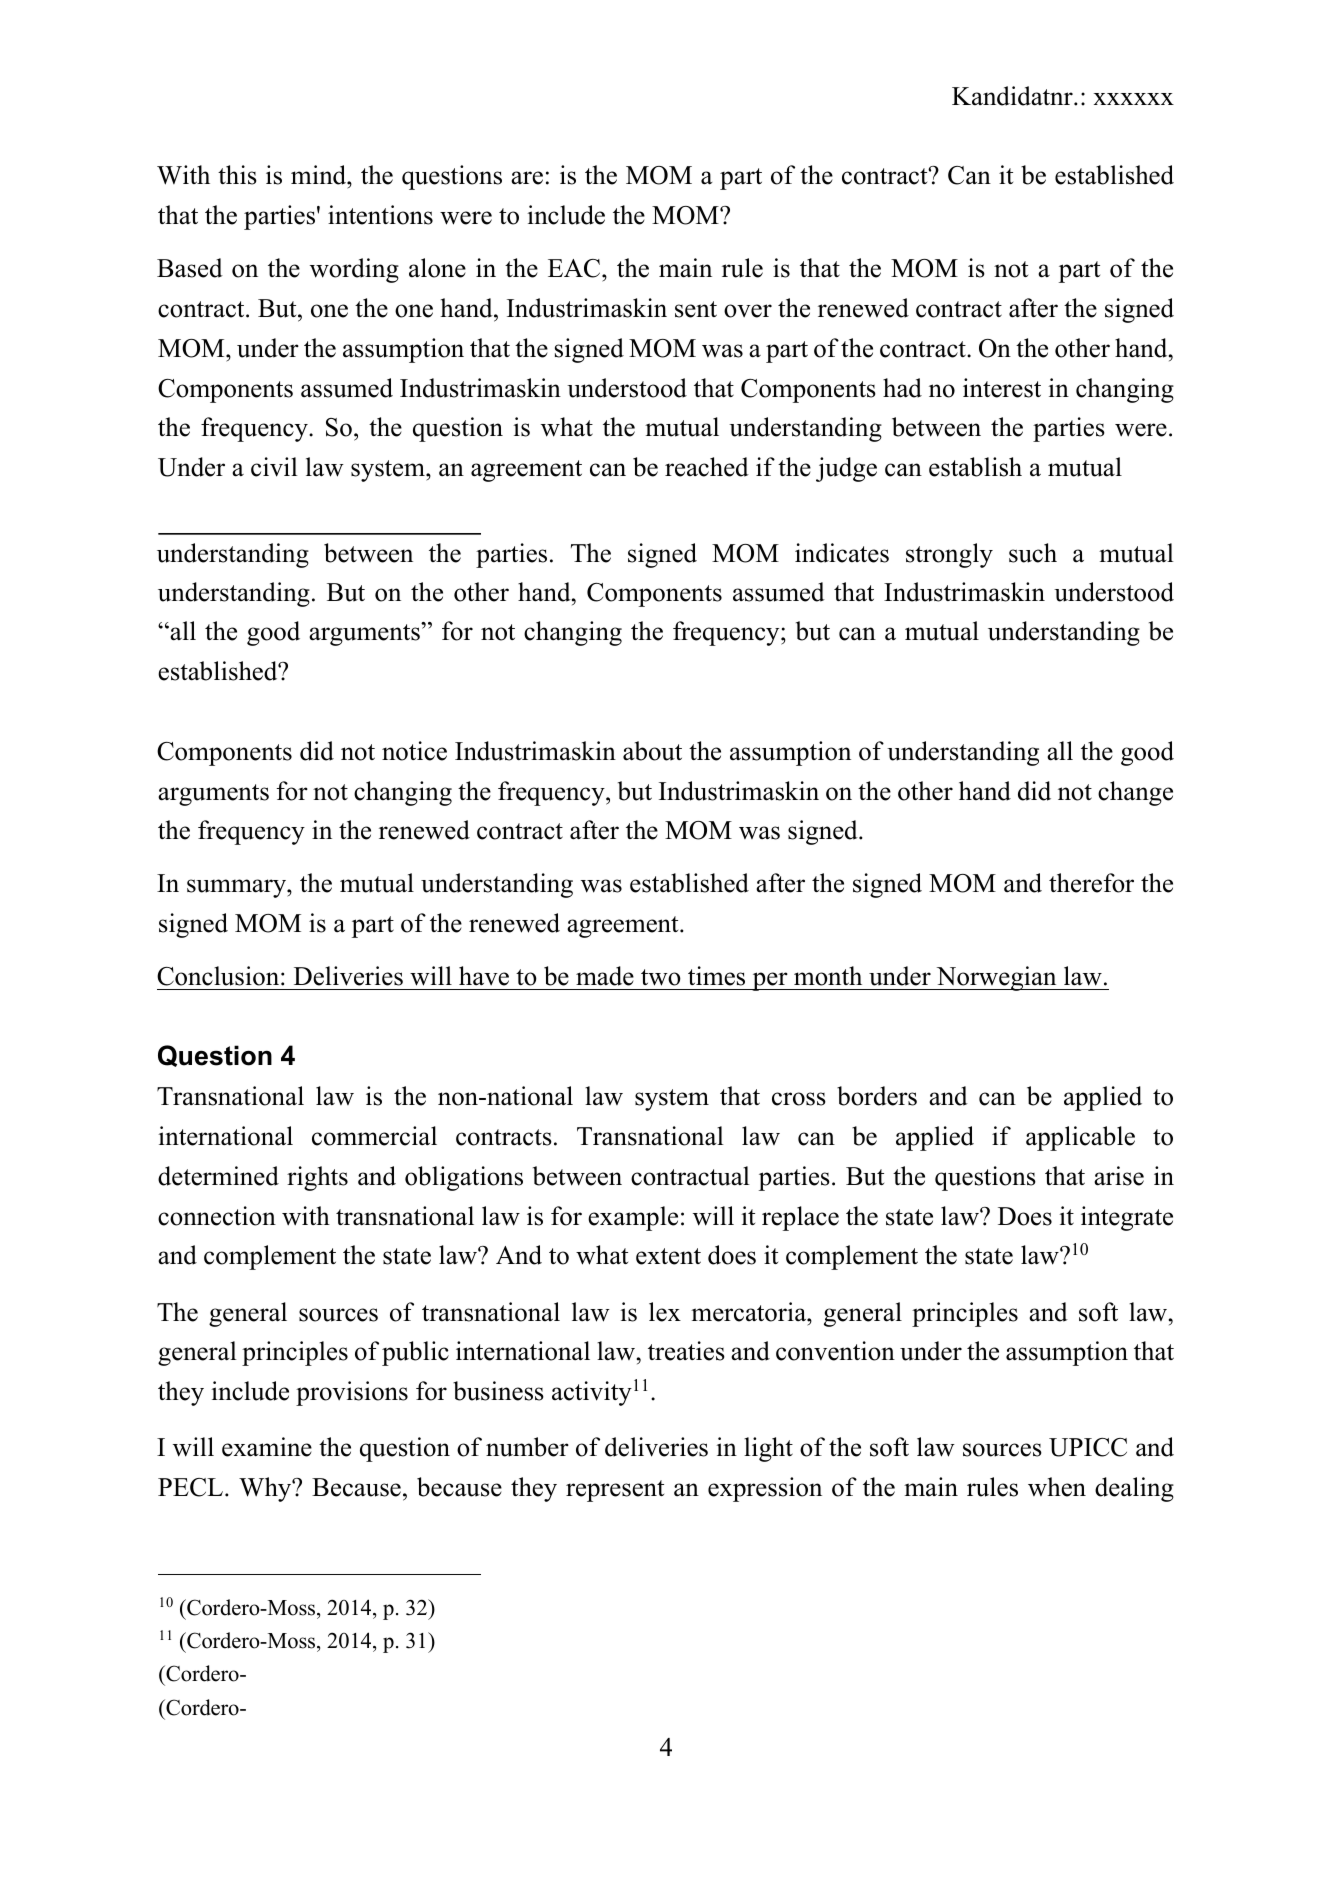 This screenshot has width=1332, height=1885. What do you see at coordinates (1133, 99) in the screenshot?
I see `xxxxxx` at bounding box center [1133, 99].
